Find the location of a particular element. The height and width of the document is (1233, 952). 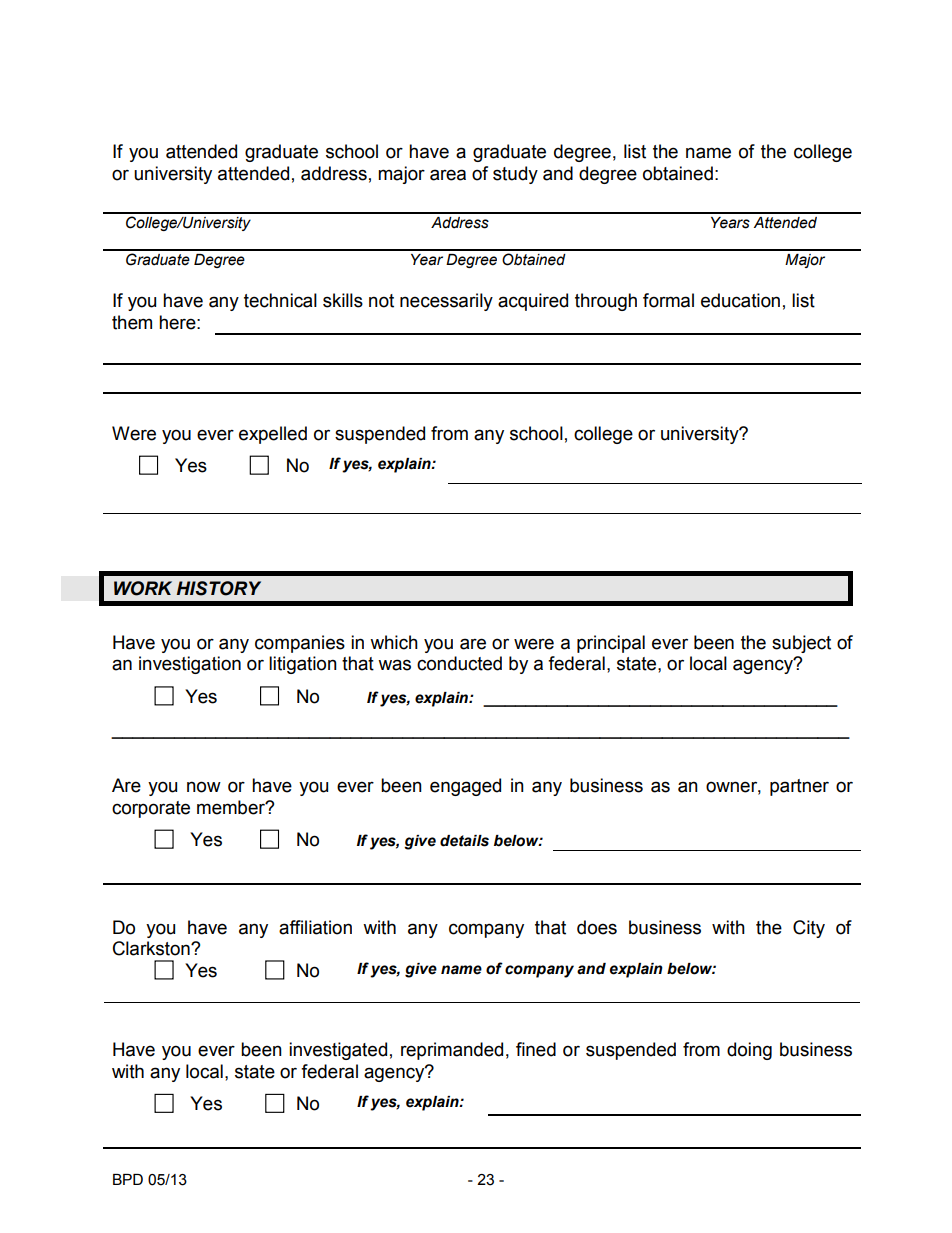

HISTORY is located at coordinates (219, 588).
